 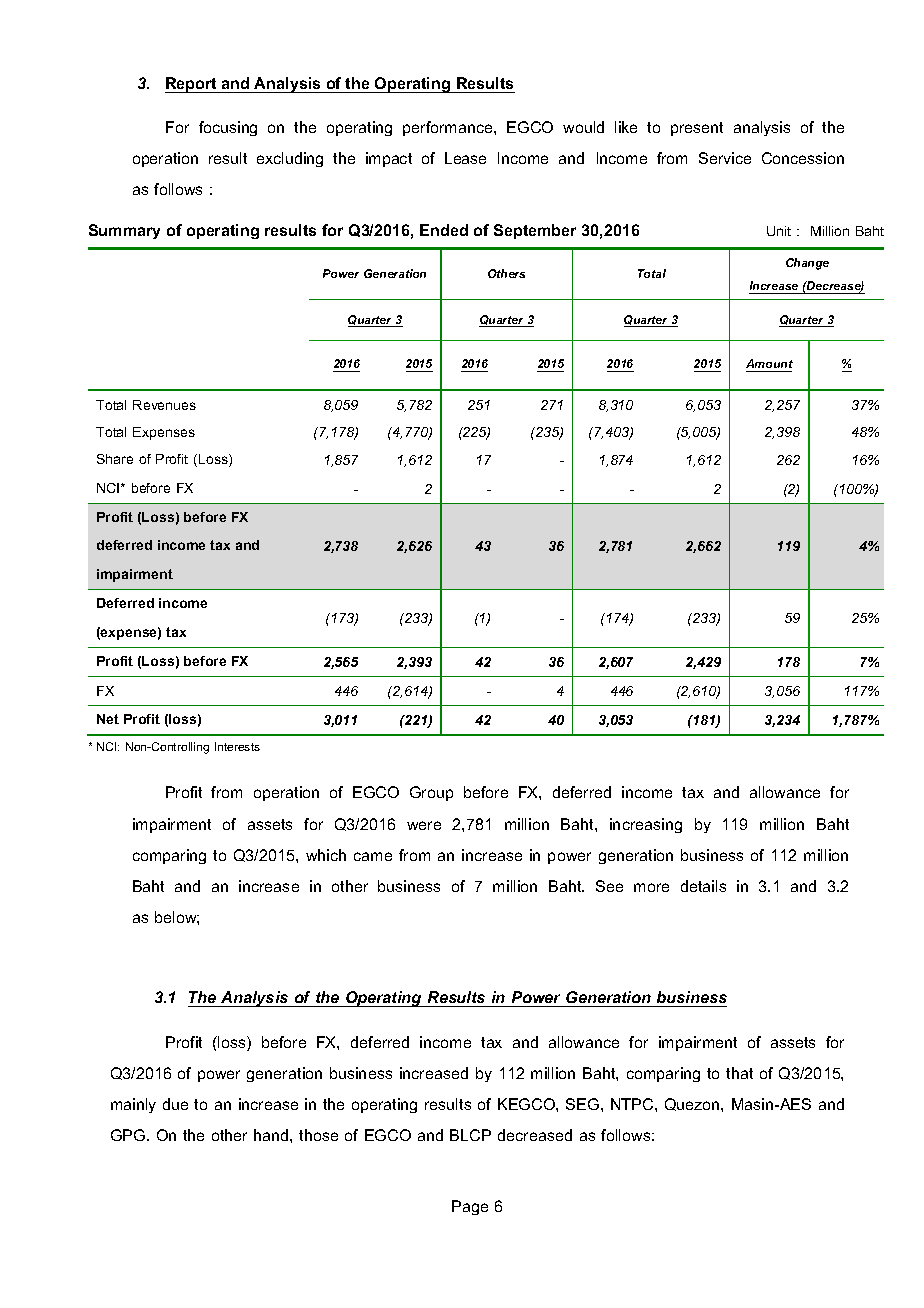 I want to click on increasing, so click(x=646, y=825).
